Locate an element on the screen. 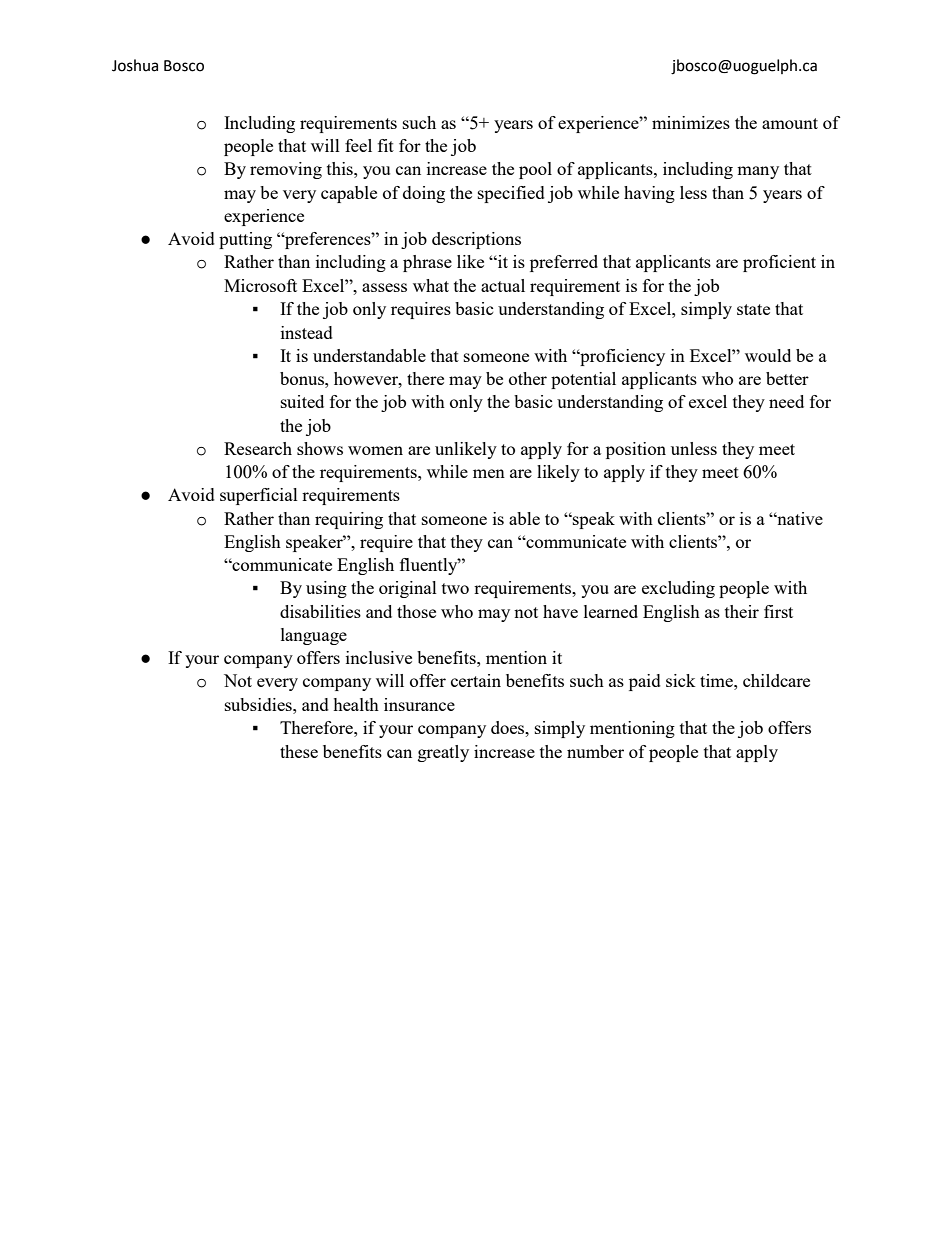 This screenshot has width=952, height=1233. greatly is located at coordinates (443, 753).
